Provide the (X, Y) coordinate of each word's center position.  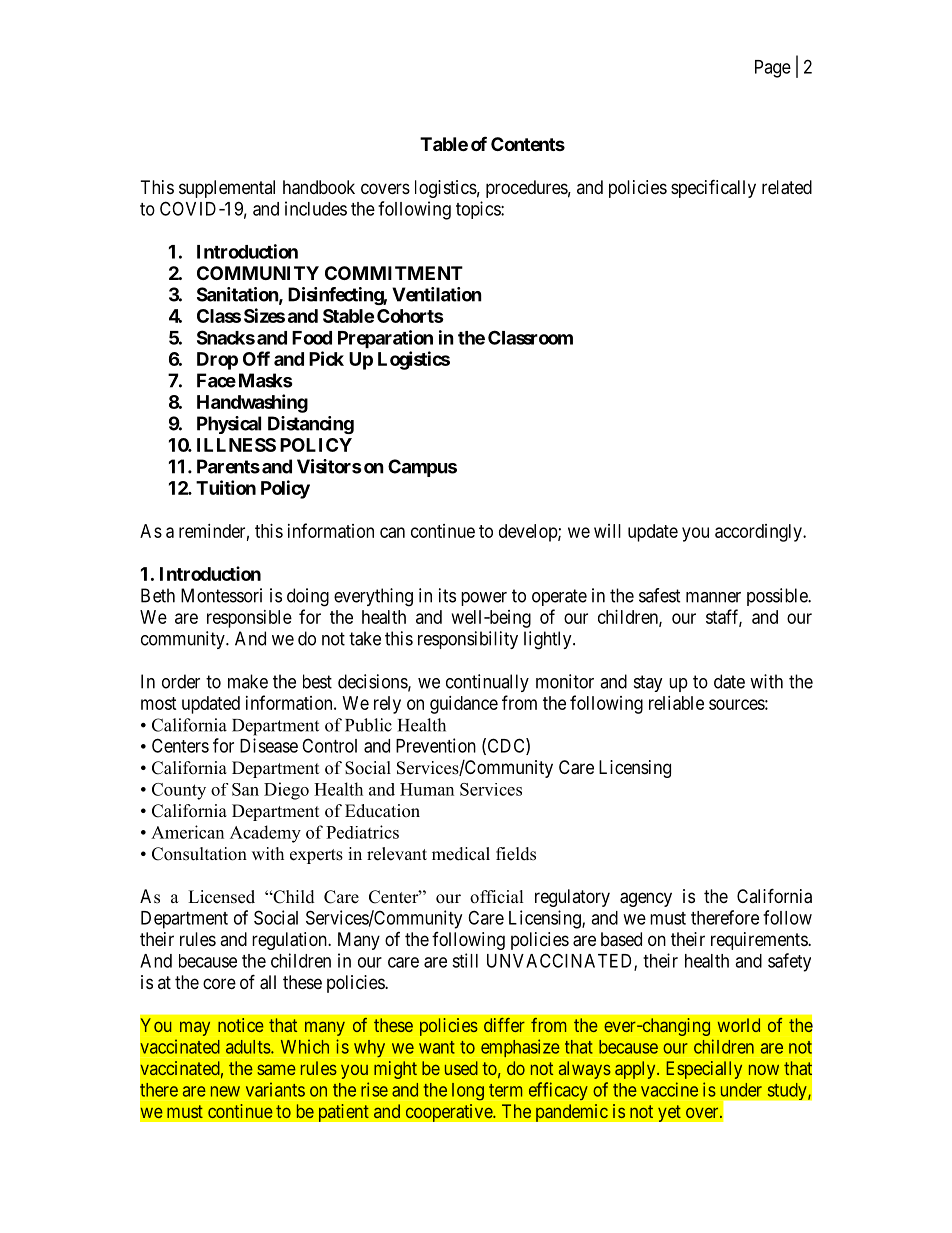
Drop (217, 361)
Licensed (221, 897)
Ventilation (437, 294)
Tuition (226, 487)
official (497, 897)
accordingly (759, 533)
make (248, 681)
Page (773, 69)
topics (479, 210)
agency (646, 899)
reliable (676, 703)
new (225, 1091)
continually (487, 683)
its (447, 595)
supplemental (227, 189)
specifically (713, 188)
